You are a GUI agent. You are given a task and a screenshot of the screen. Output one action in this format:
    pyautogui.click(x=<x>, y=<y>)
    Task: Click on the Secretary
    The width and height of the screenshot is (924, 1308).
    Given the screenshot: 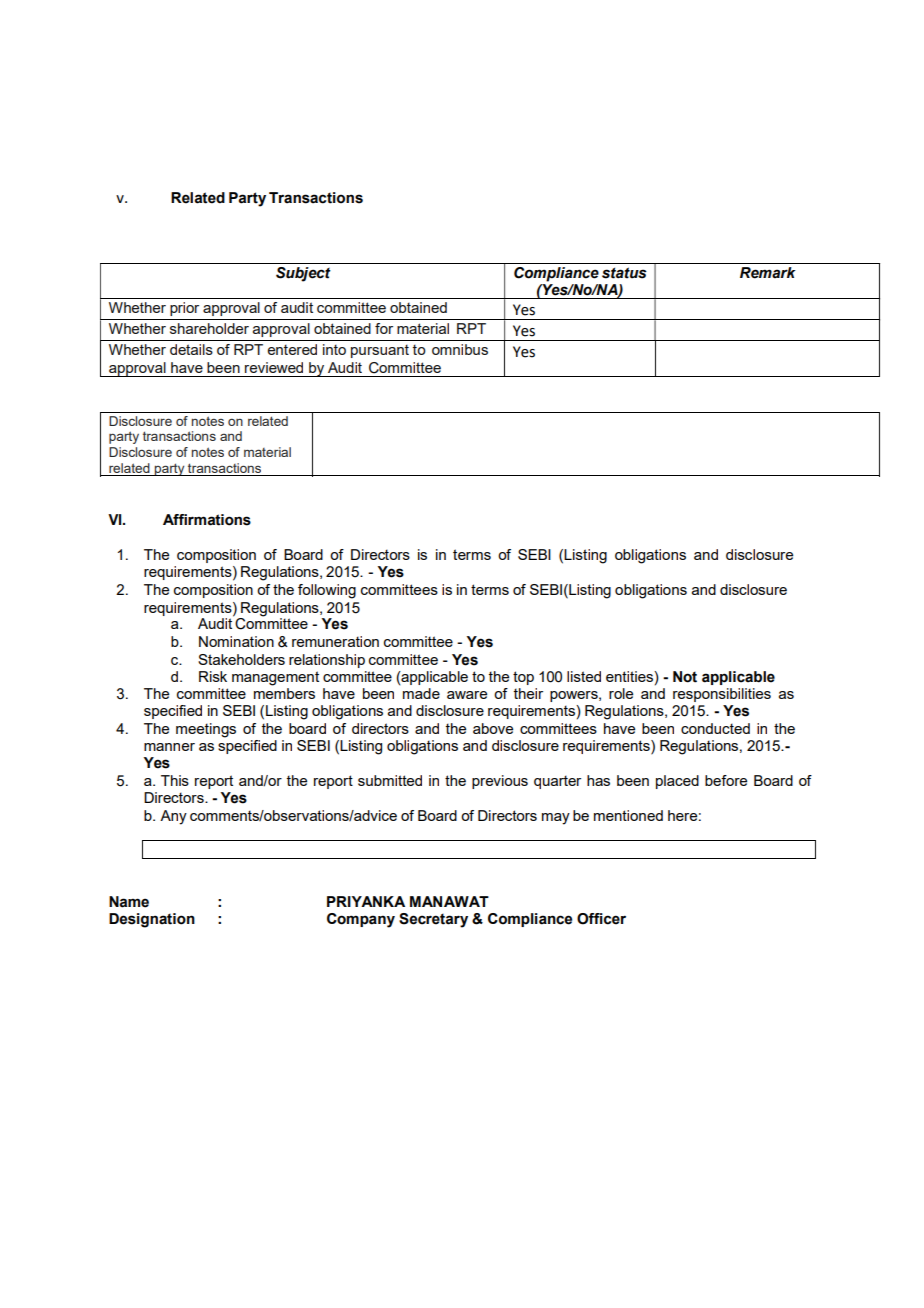 What is the action you would take?
    pyautogui.click(x=433, y=920)
